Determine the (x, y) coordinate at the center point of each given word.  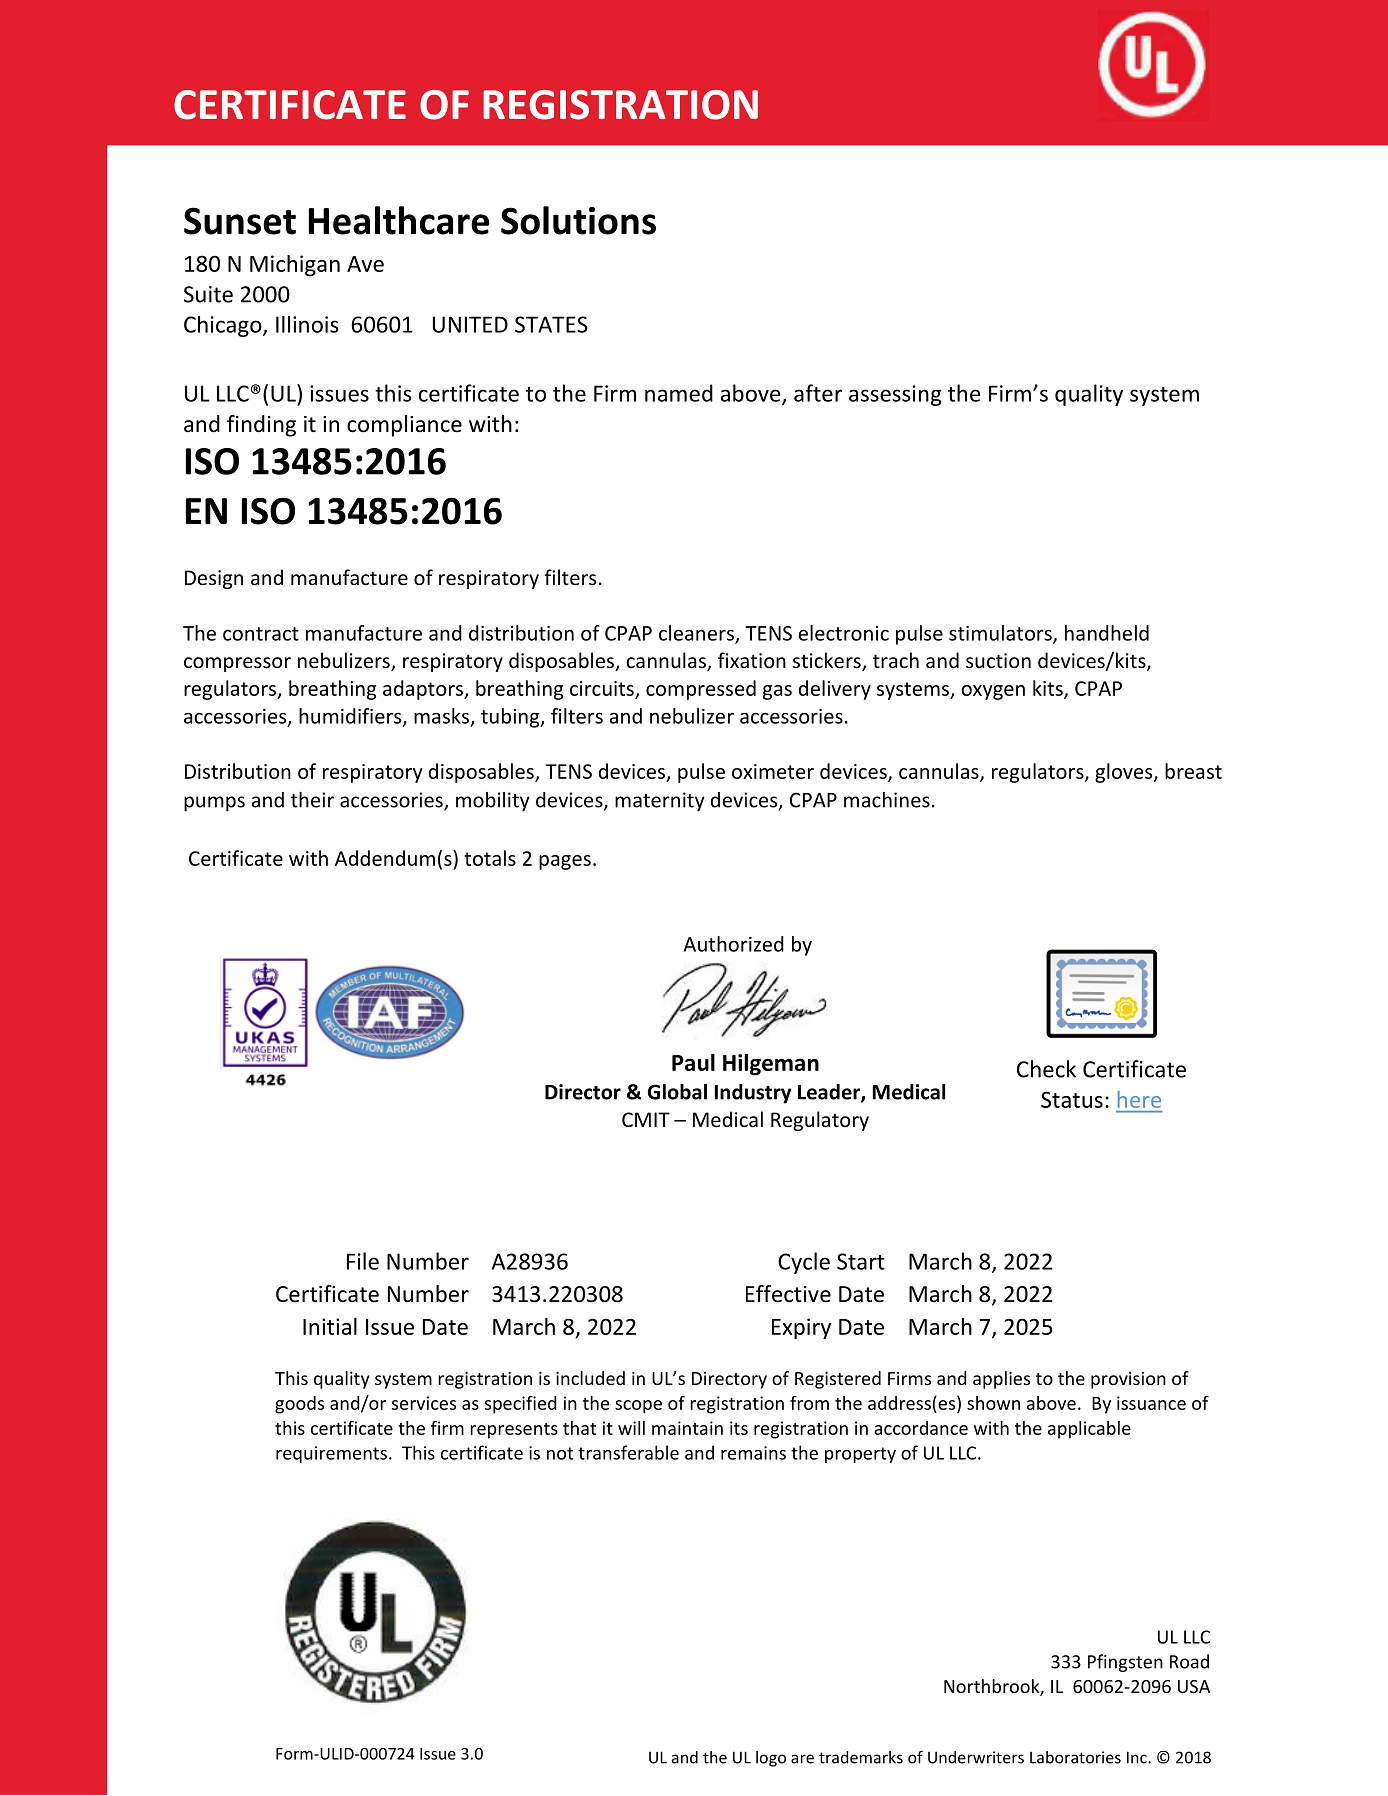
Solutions (578, 220)
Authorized (734, 944)
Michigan (295, 265)
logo (771, 1759)
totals (490, 858)
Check (1046, 1069)
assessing (895, 395)
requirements (331, 1454)
